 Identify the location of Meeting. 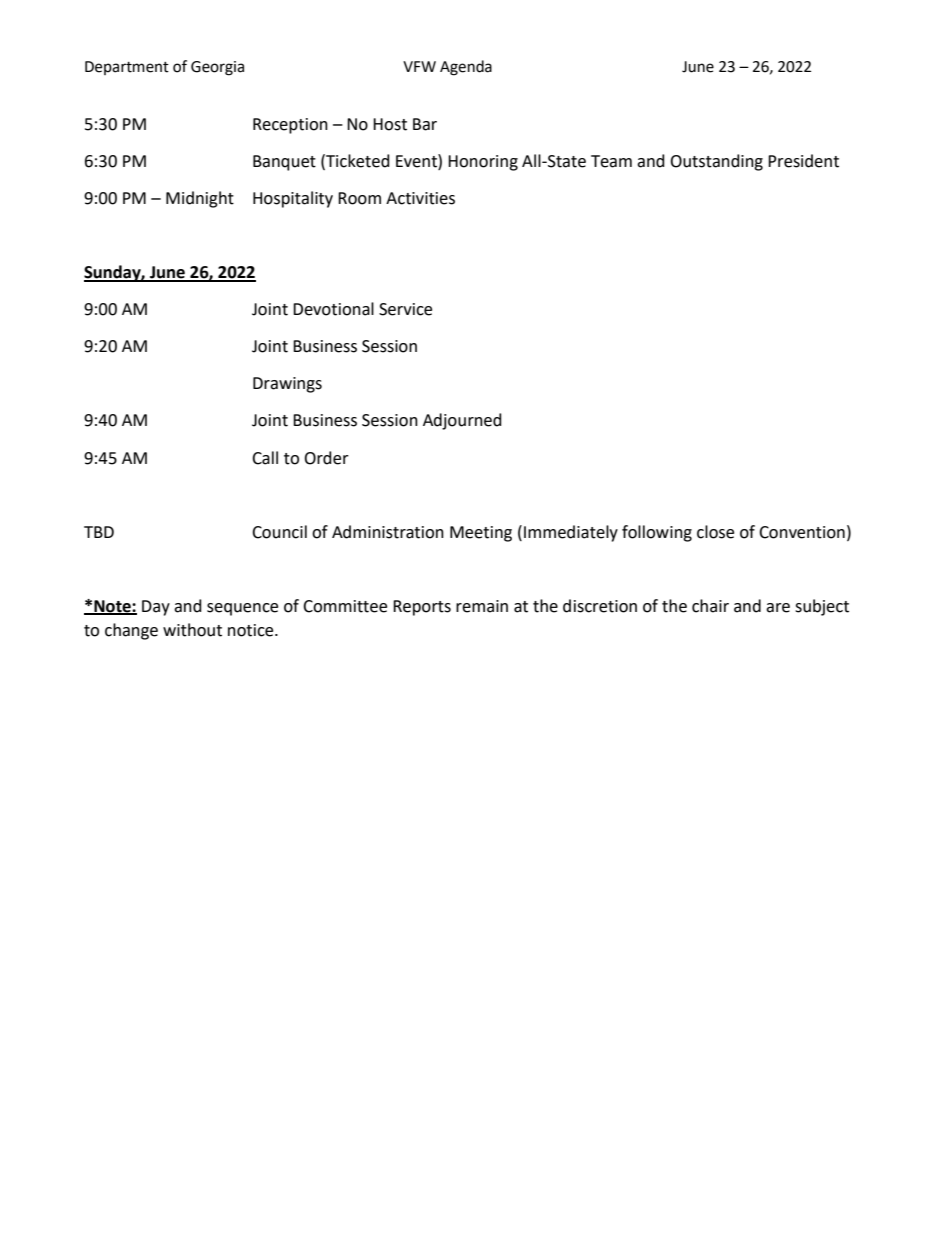
(481, 534).
